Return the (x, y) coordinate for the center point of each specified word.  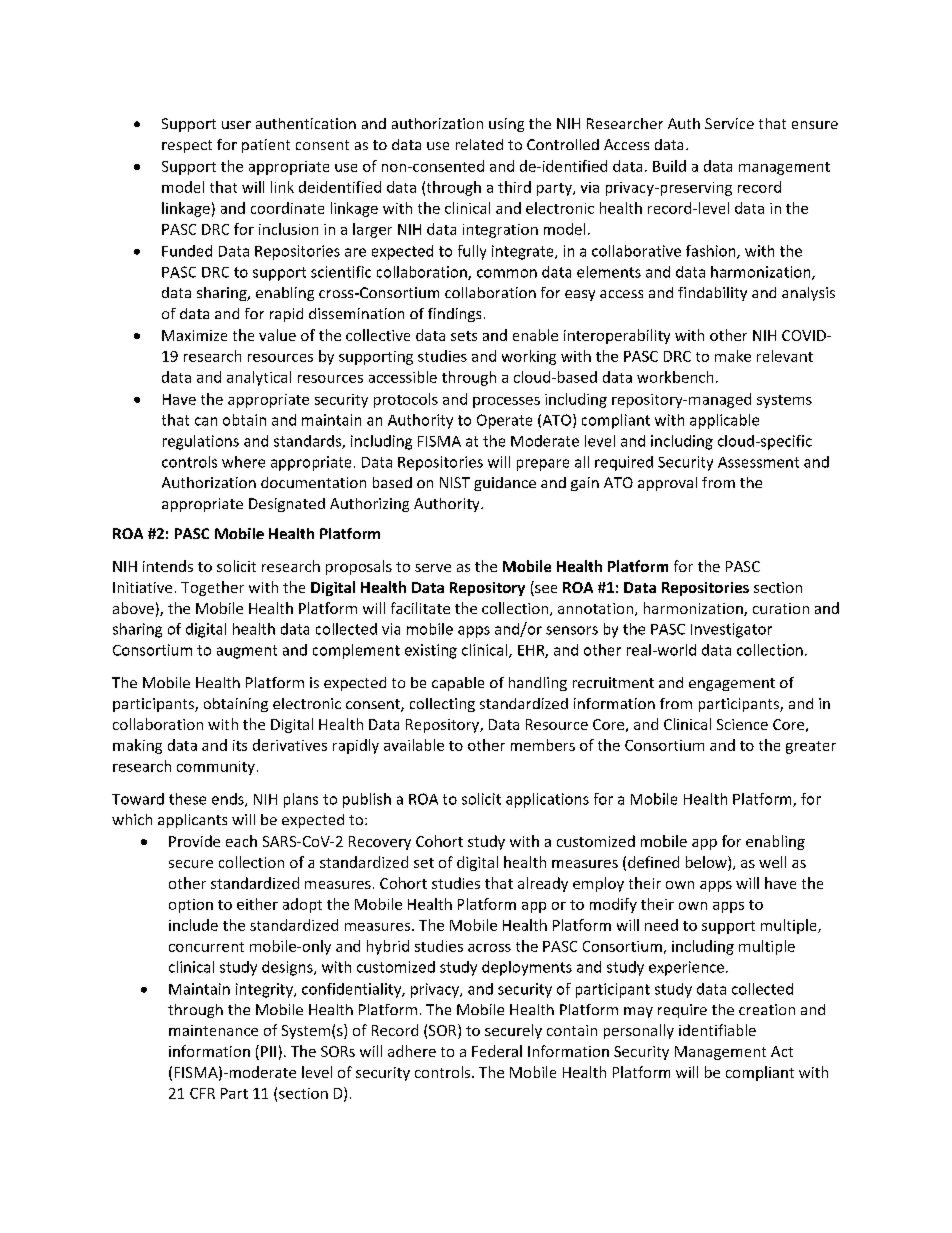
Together (212, 588)
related (479, 144)
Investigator (731, 630)
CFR (202, 1093)
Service (729, 123)
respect (187, 146)
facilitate (420, 608)
